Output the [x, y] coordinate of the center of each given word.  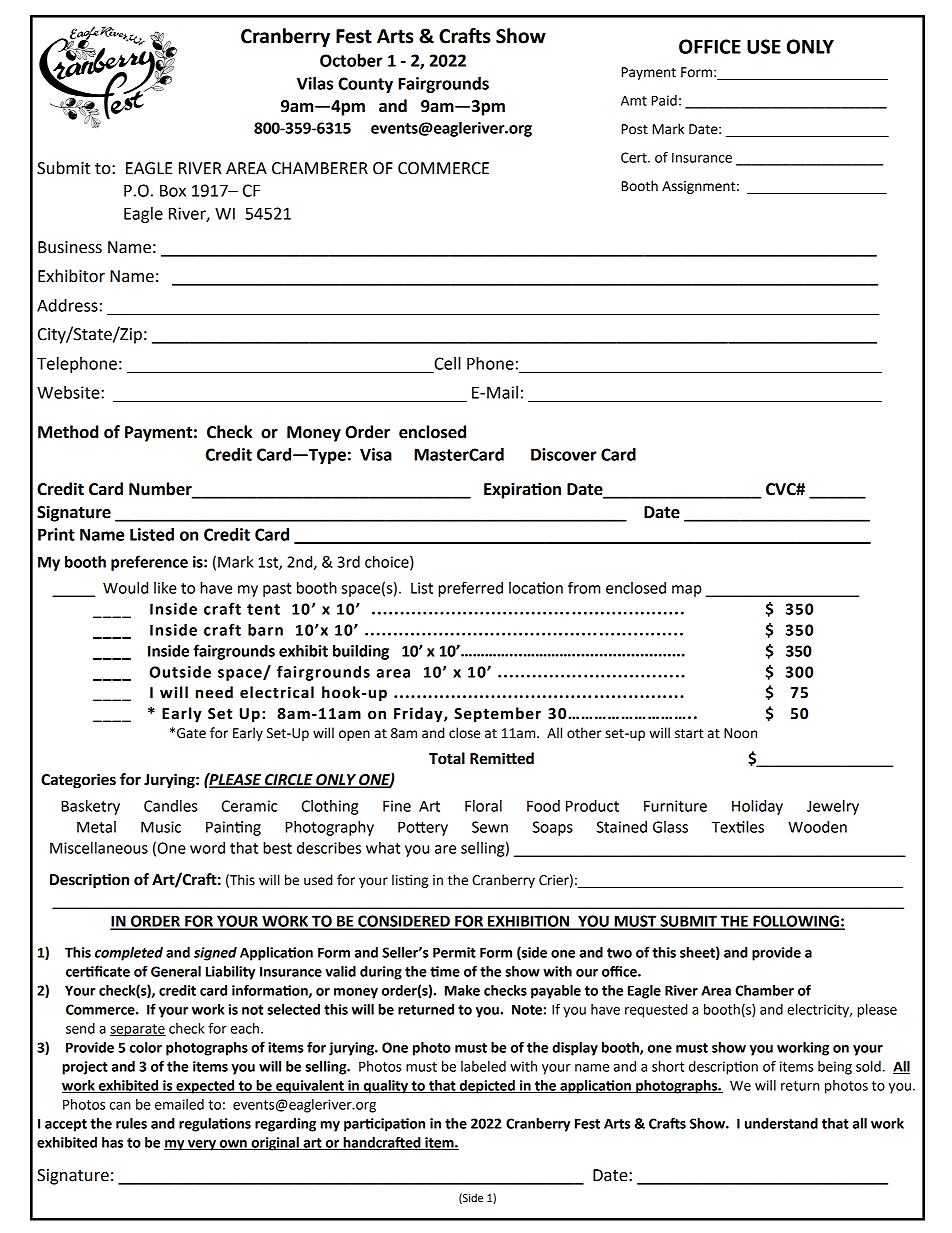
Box [173, 190]
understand [781, 1123]
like [165, 588]
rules [131, 1123]
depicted [487, 1087]
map [687, 591]
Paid [664, 100]
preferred [470, 589]
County [365, 85]
